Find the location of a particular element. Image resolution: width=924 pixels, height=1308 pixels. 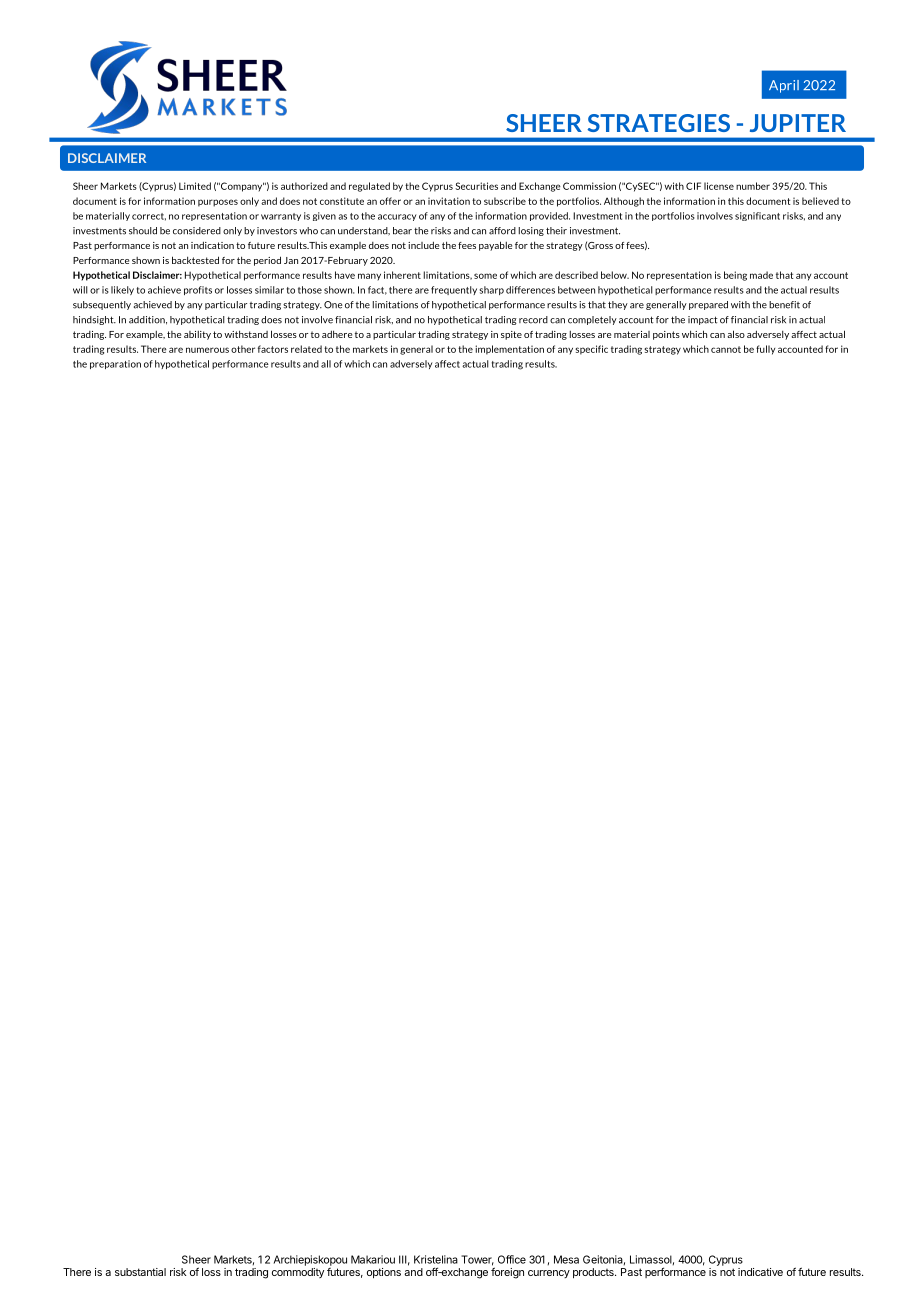

Limited is located at coordinates (195, 186).
